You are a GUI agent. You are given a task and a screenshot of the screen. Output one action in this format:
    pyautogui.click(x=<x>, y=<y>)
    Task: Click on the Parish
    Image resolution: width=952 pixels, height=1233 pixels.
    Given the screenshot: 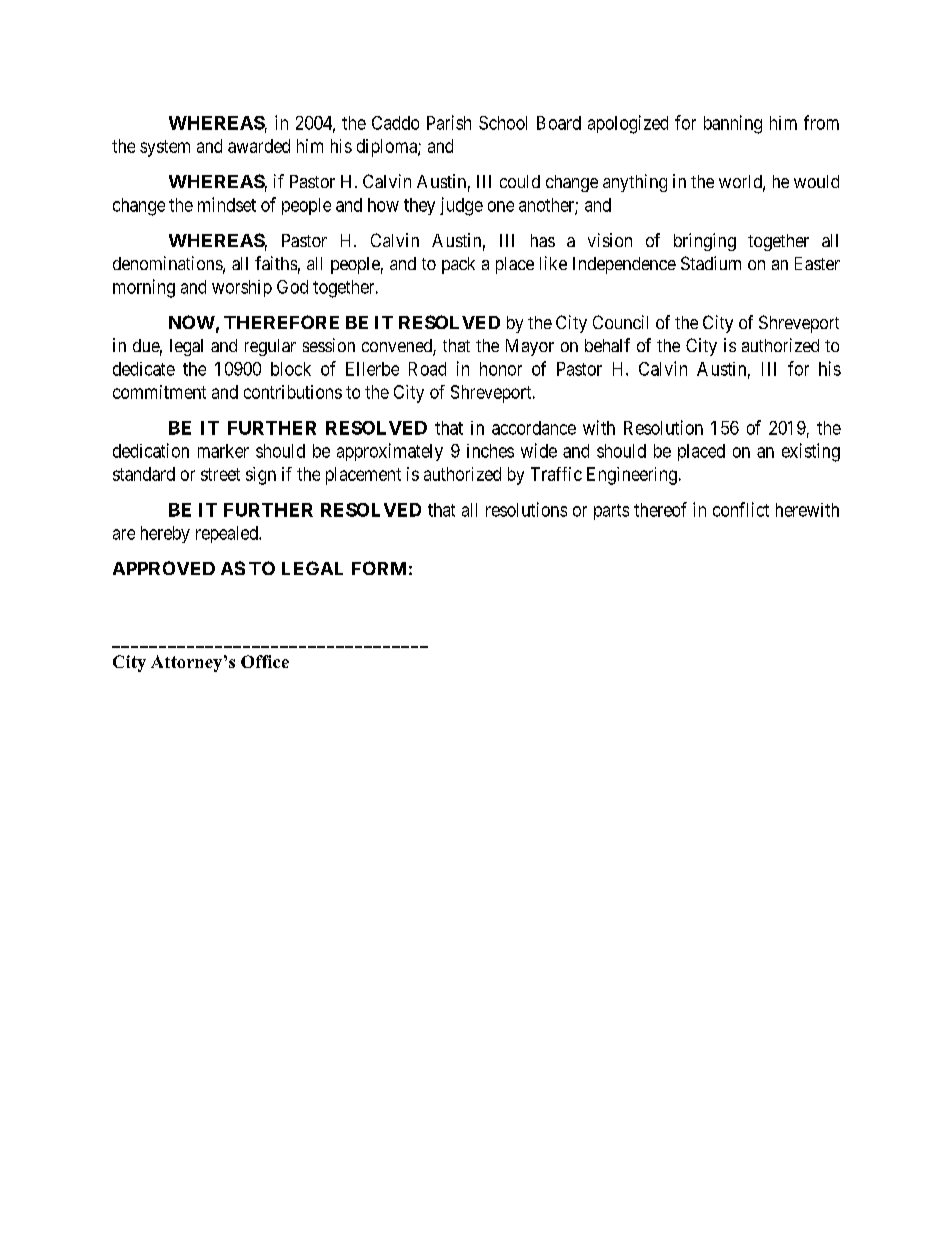 What is the action you would take?
    pyautogui.click(x=449, y=122)
